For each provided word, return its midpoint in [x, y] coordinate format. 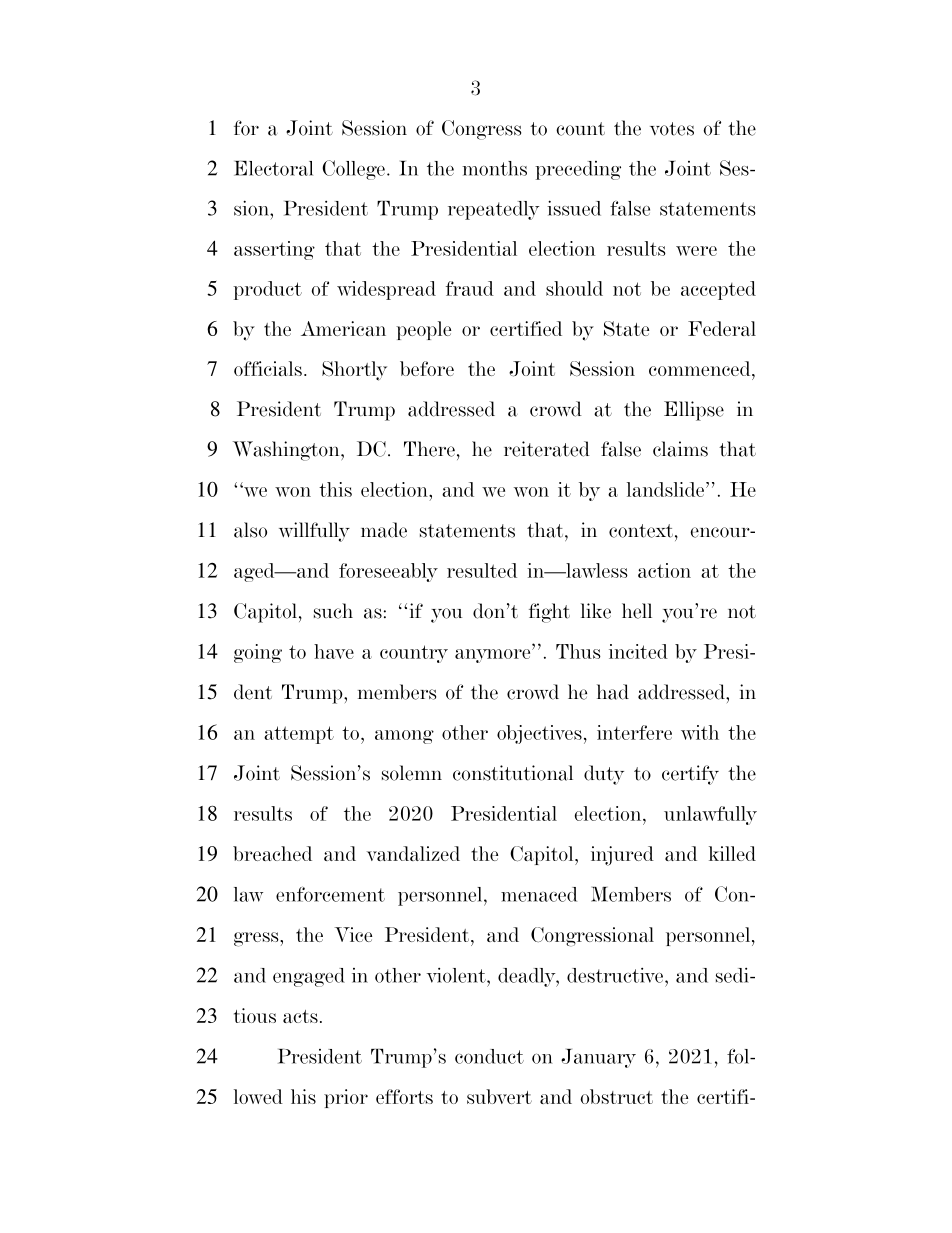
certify [690, 775]
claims [680, 449]
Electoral [273, 168]
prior [346, 1098]
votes [672, 129]
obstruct [616, 1096]
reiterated [547, 449]
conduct [489, 1056]
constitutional [513, 773]
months [494, 168]
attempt [299, 735]
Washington [287, 451]
